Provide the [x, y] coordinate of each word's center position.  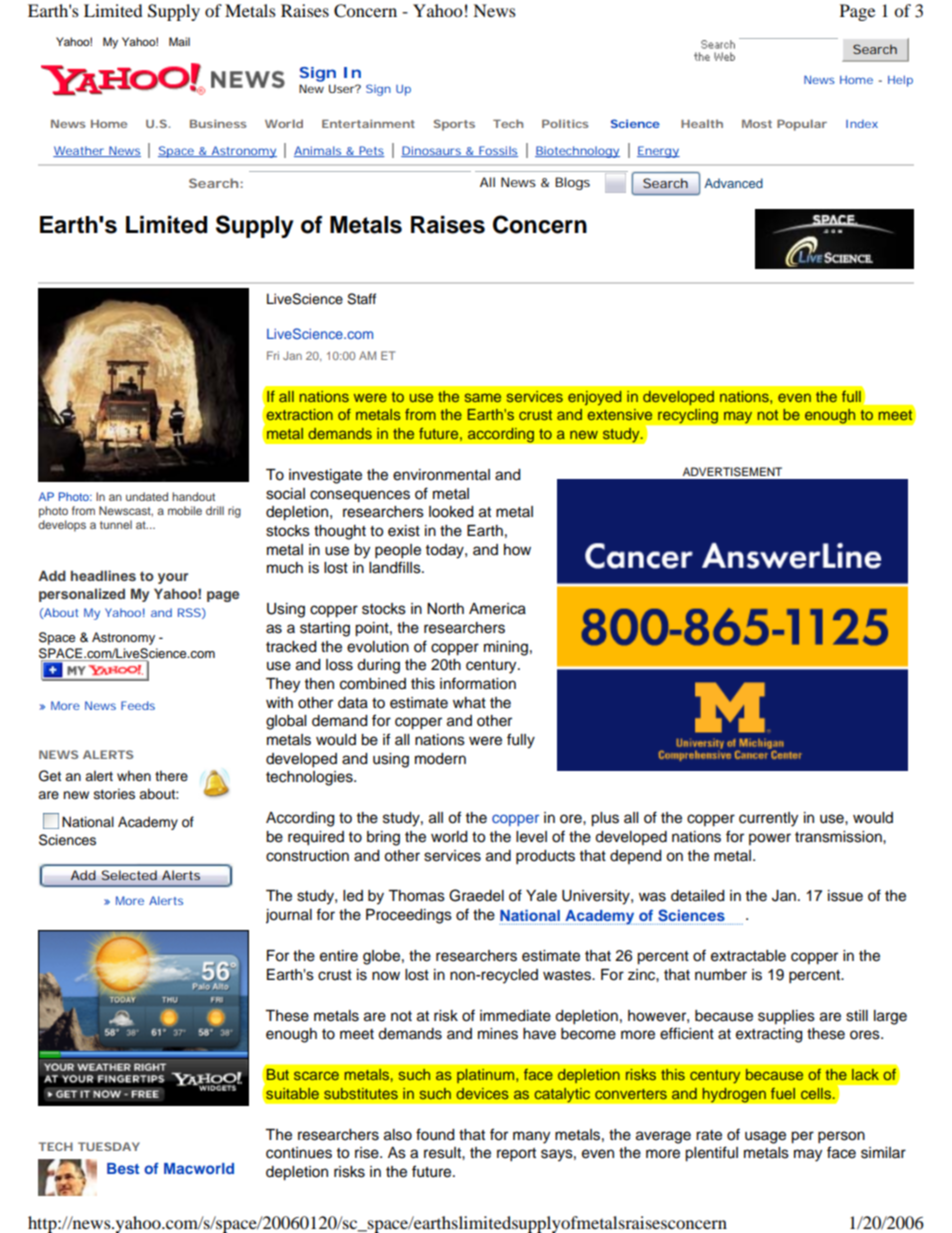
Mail [179, 41]
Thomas [416, 896]
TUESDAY [109, 1146]
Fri [273, 355]
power [770, 839]
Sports [454, 125]
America [497, 609]
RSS [189, 612]
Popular [802, 125]
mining [506, 648]
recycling [688, 416]
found [435, 1134]
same [483, 397]
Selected [129, 875]
